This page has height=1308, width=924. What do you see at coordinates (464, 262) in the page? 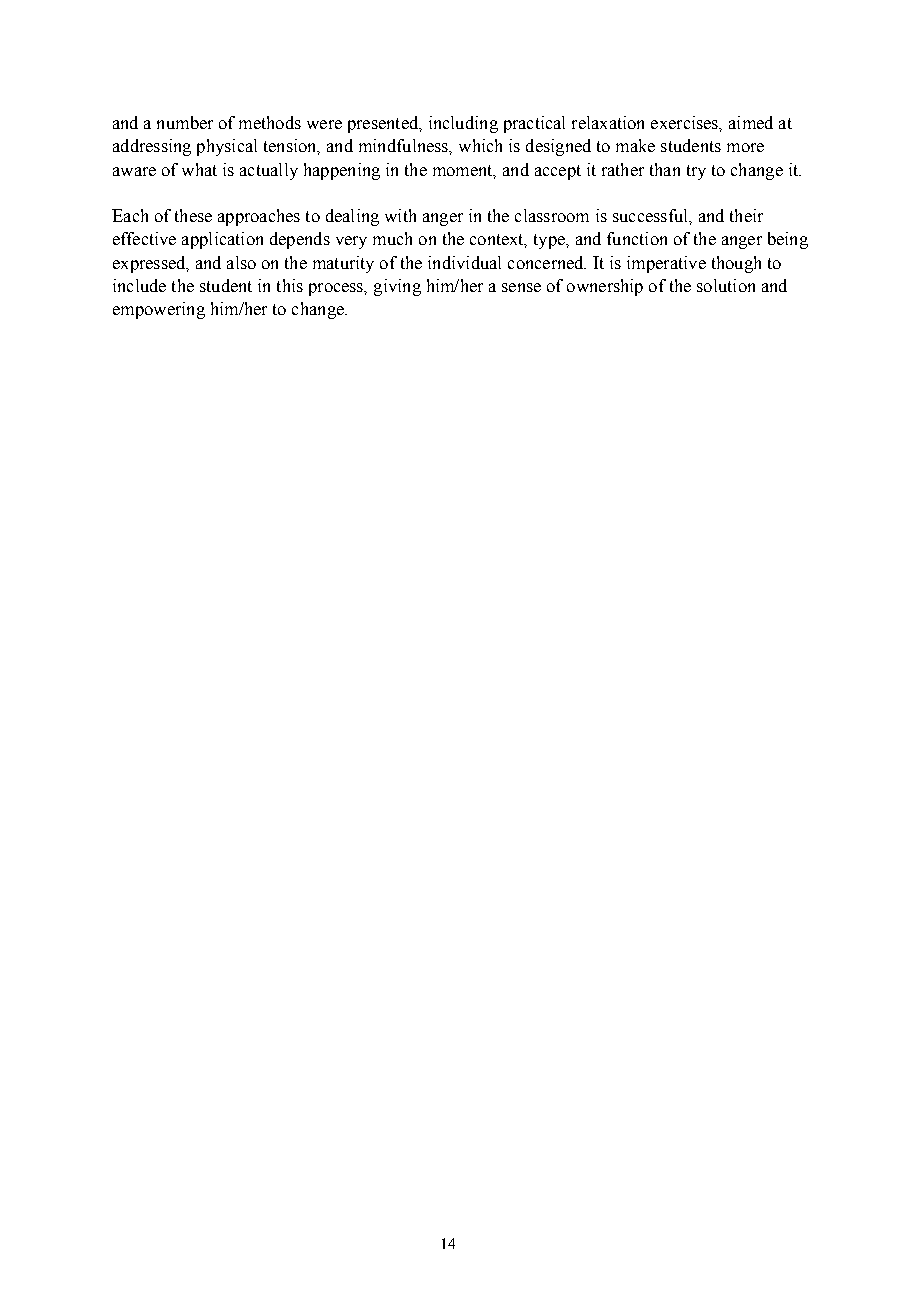
I see `individual` at bounding box center [464, 262].
